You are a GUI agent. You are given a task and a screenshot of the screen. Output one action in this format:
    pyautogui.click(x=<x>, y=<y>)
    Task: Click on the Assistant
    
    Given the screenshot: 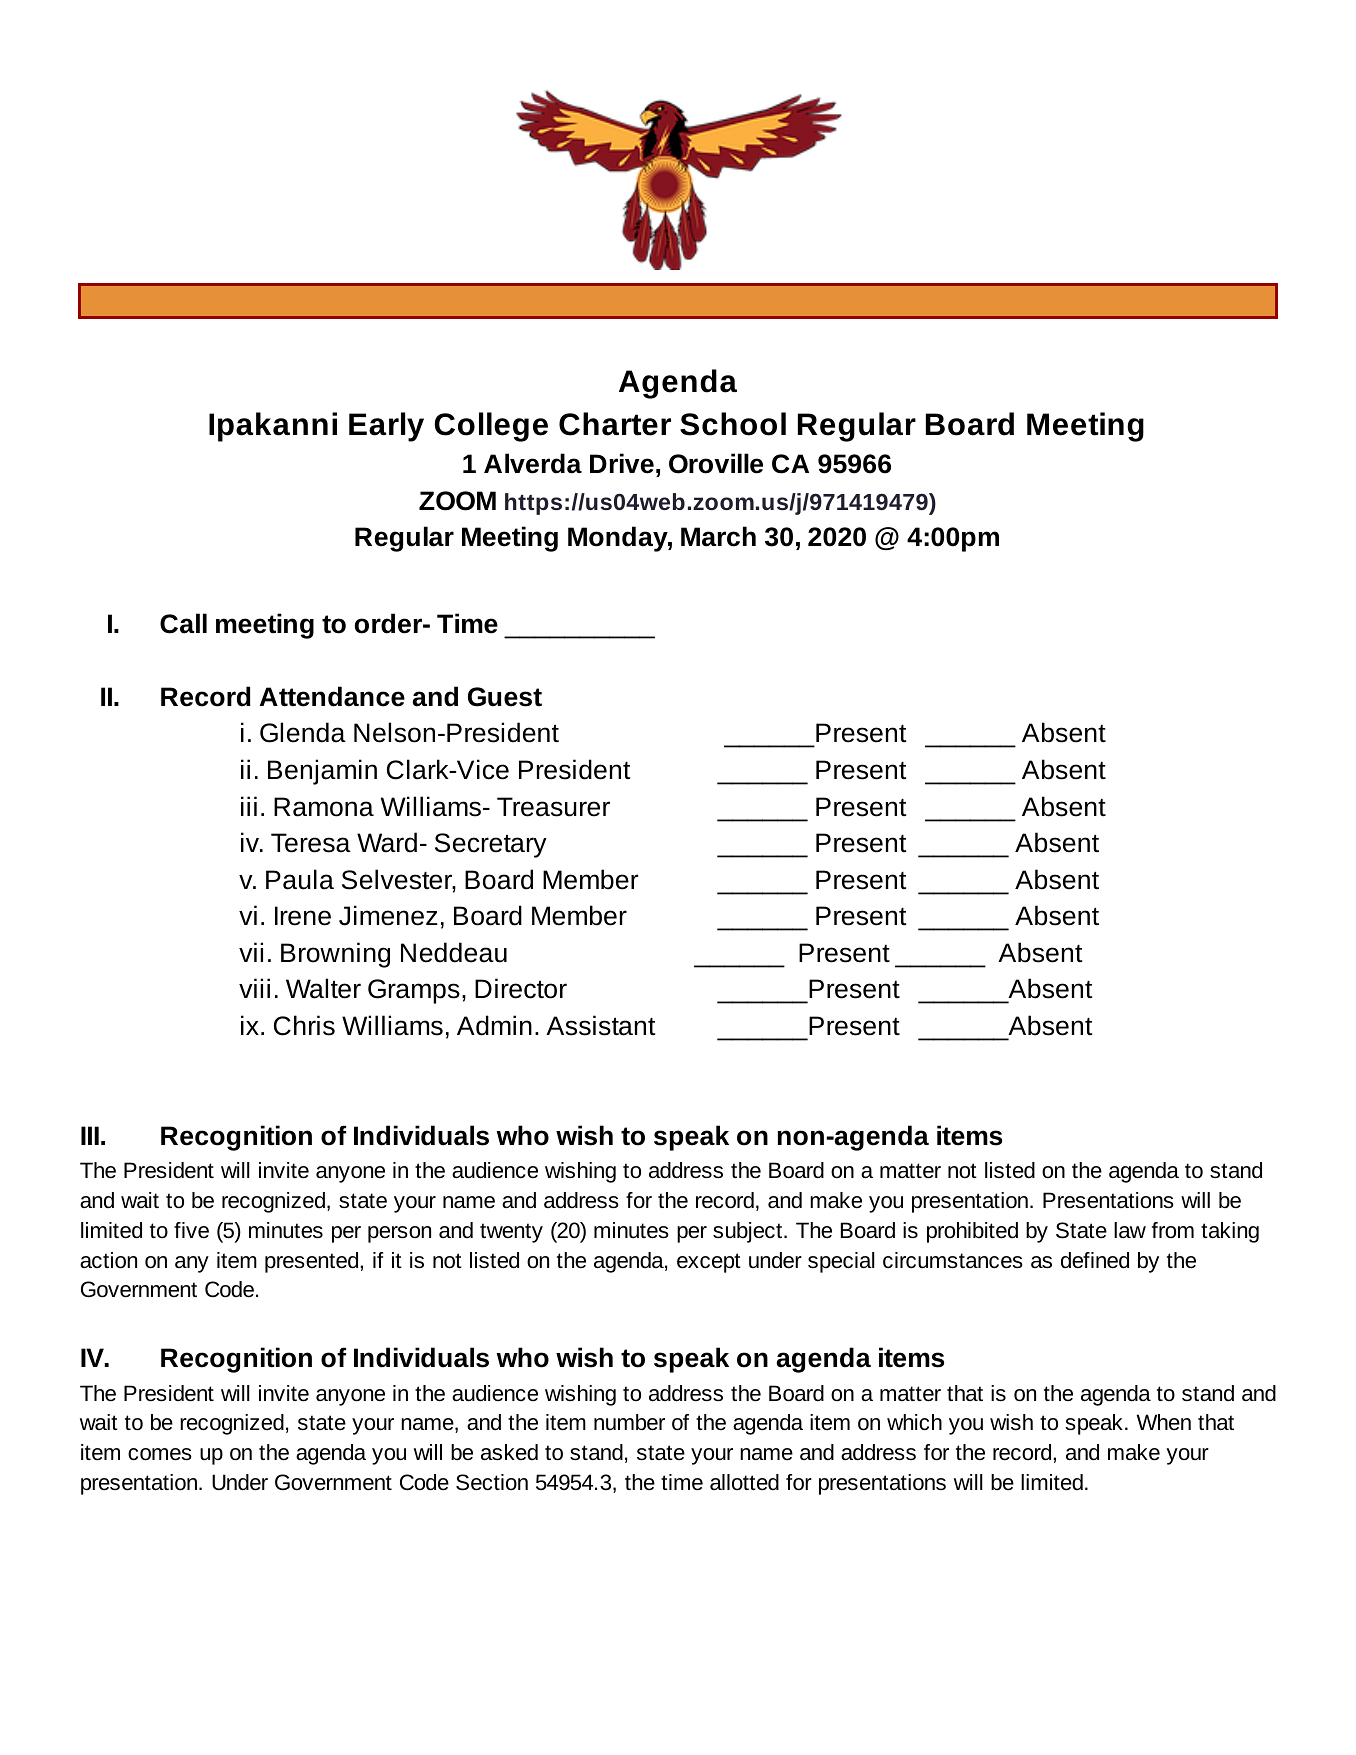 What is the action you would take?
    pyautogui.click(x=600, y=1025)
